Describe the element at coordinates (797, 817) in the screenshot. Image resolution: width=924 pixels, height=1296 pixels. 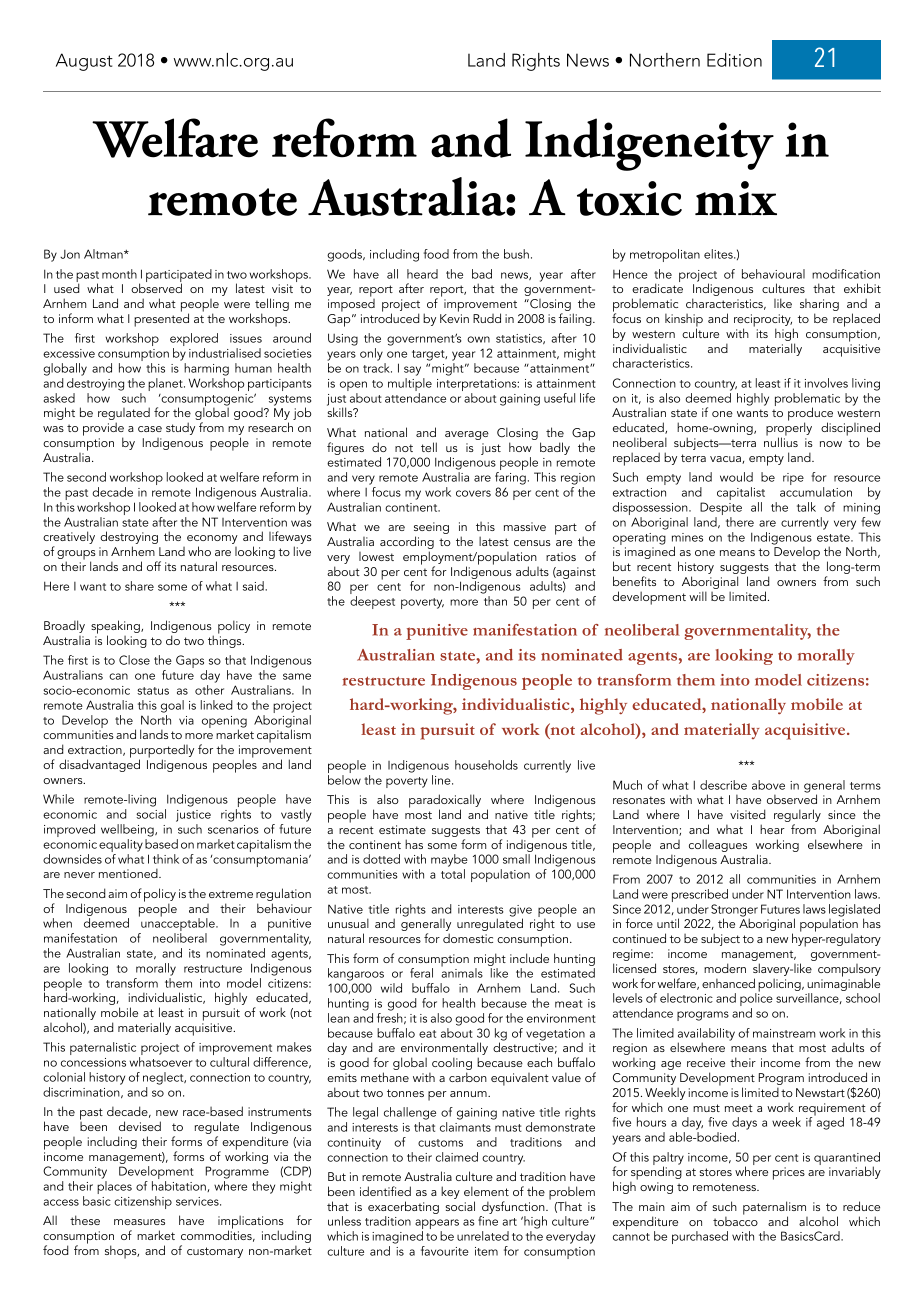
I see `regularly` at that location.
